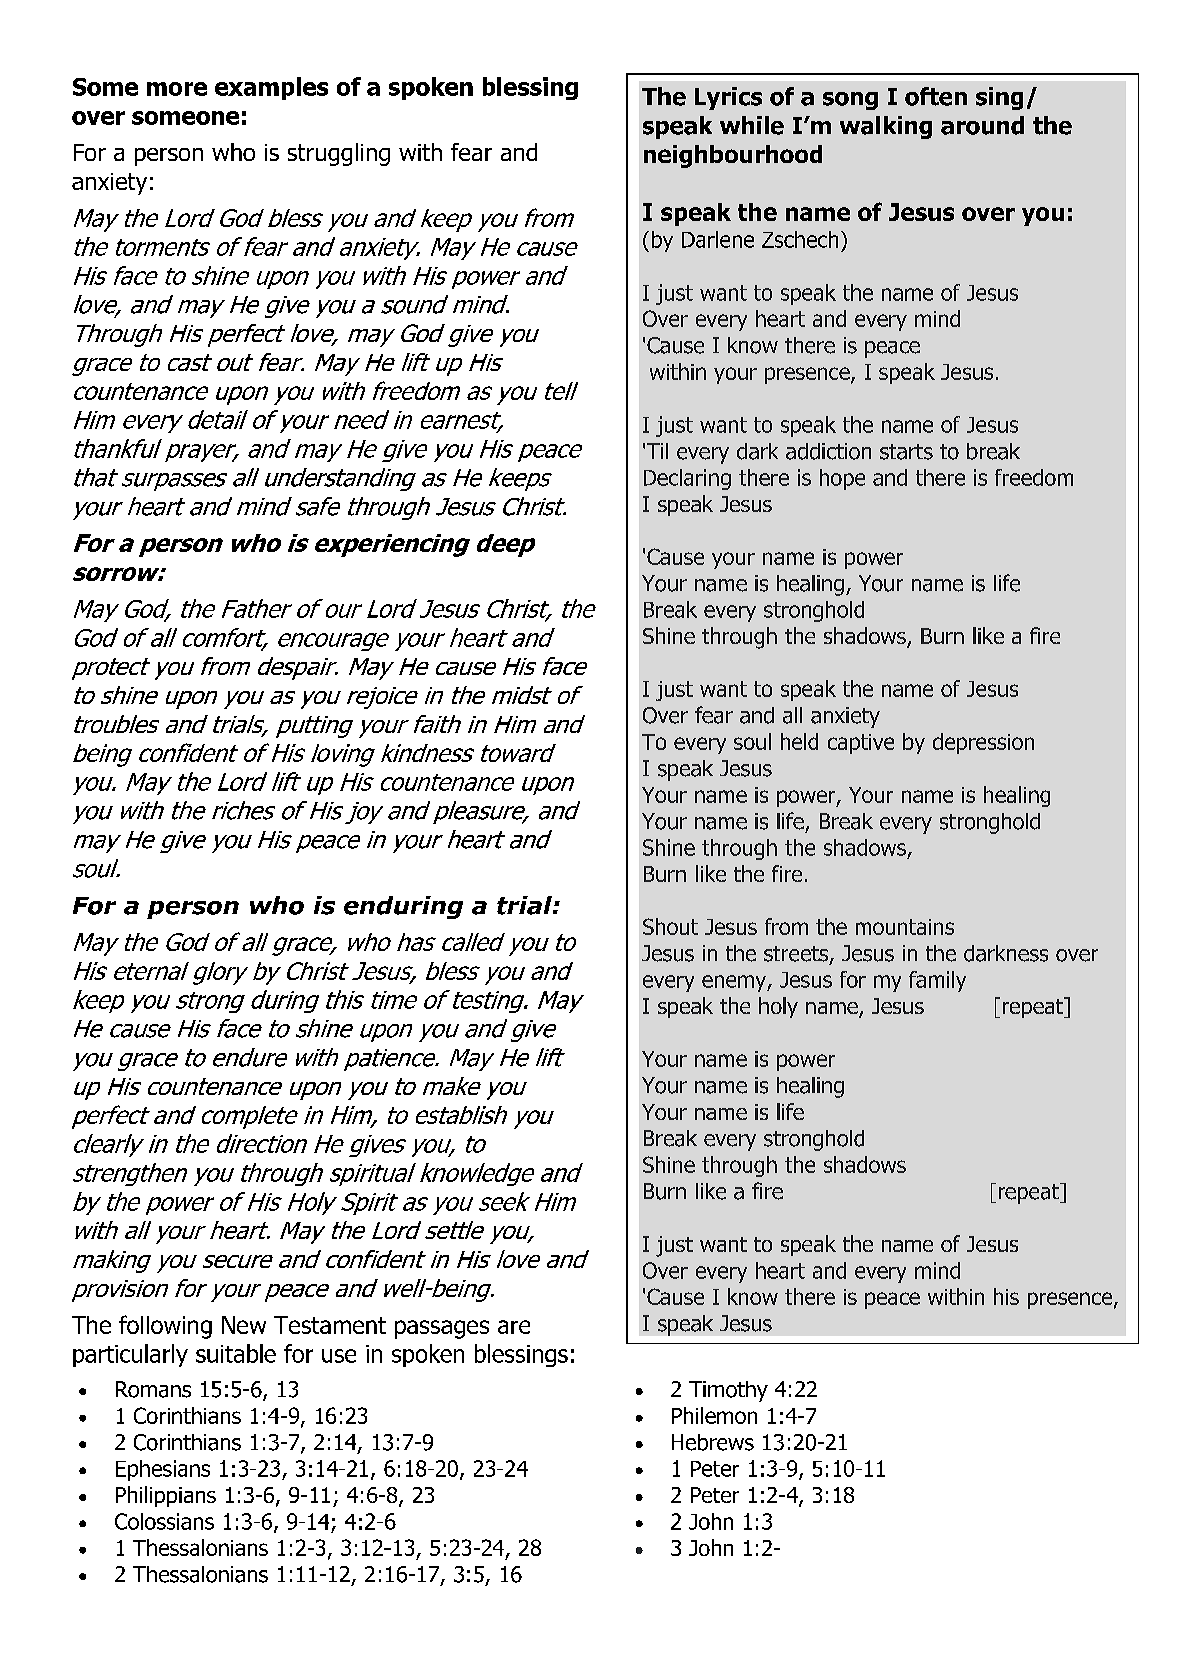 The height and width of the document is (1676, 1185). I want to click on Shout, so click(670, 926).
